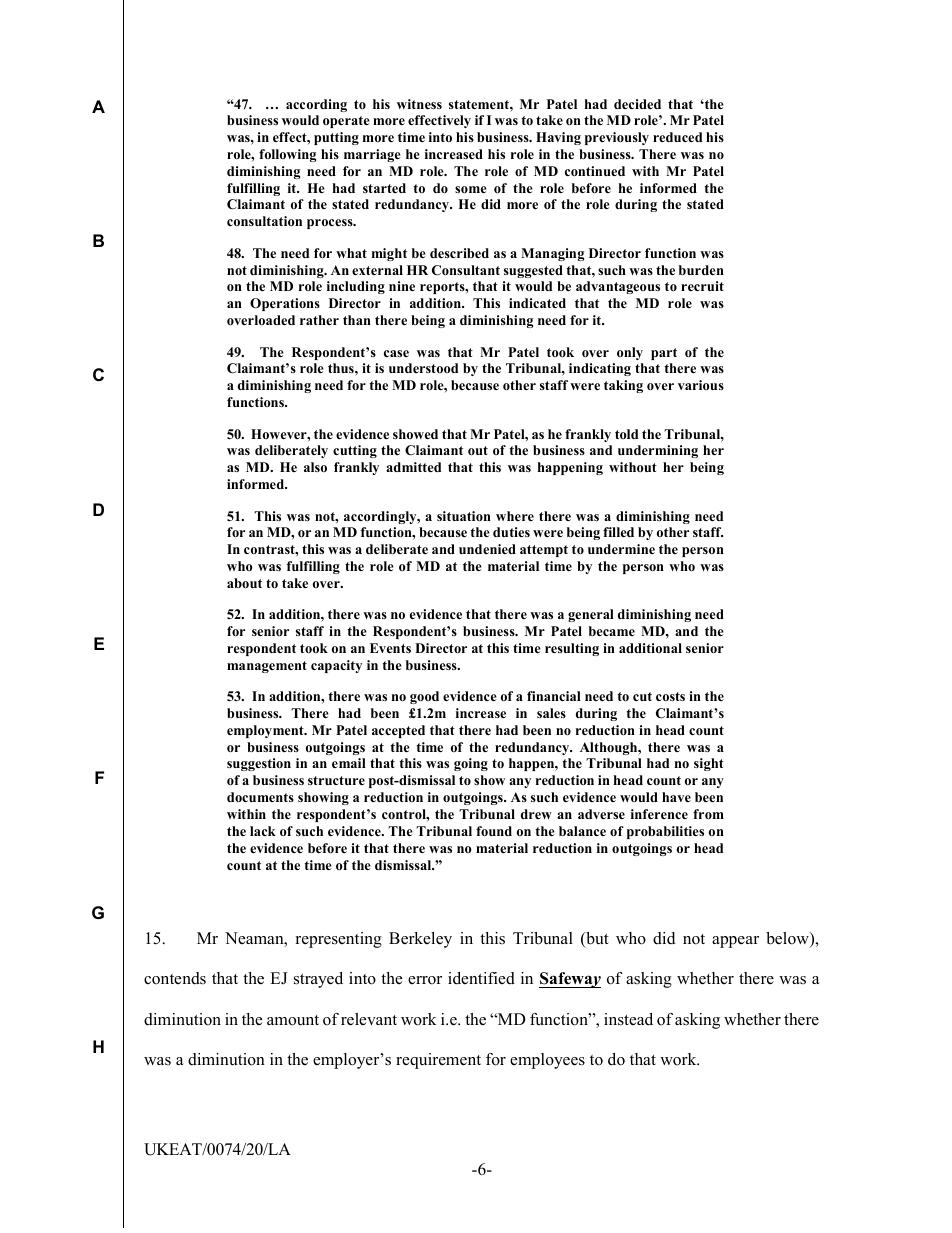  What do you see at coordinates (658, 451) in the document?
I see `undermining` at bounding box center [658, 451].
